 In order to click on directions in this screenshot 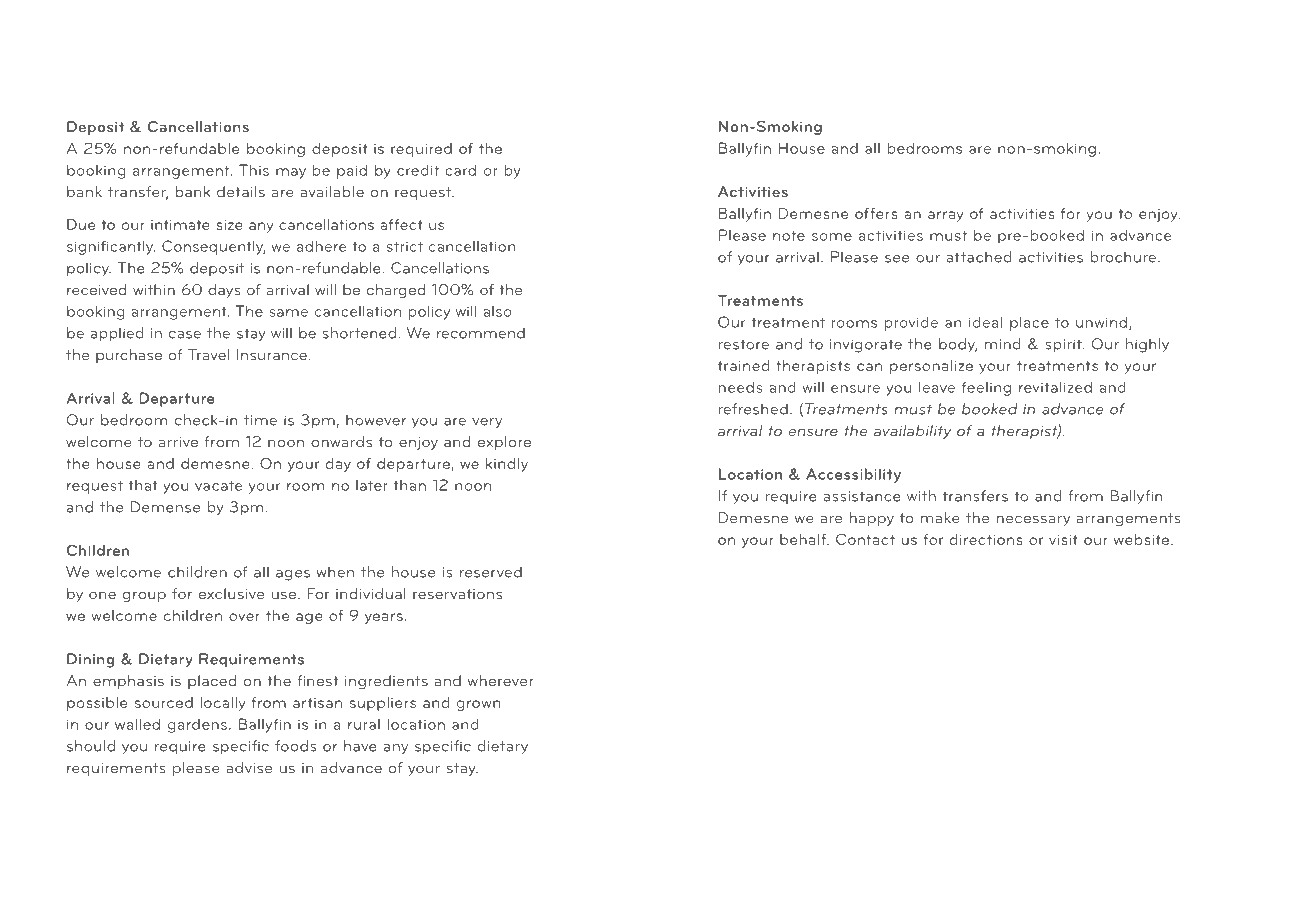, I will do `click(986, 539)`.
